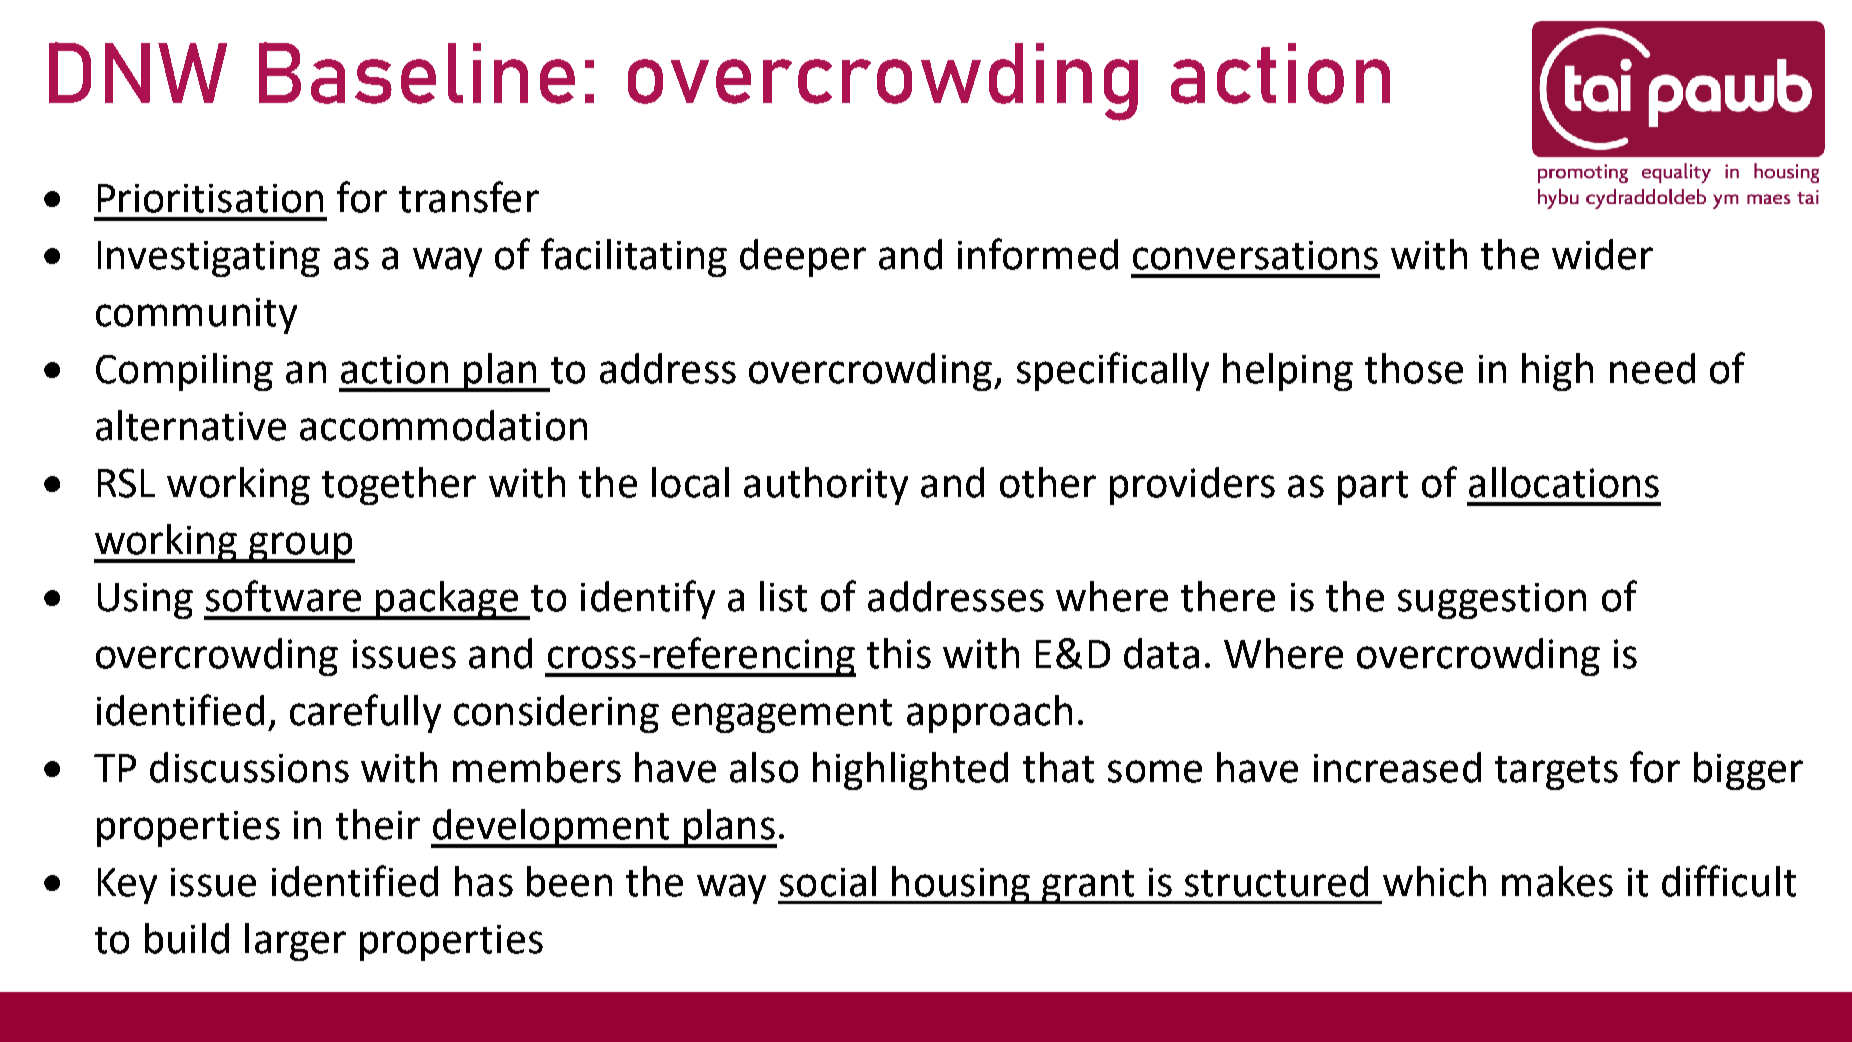  I want to click on need, so click(1652, 368).
